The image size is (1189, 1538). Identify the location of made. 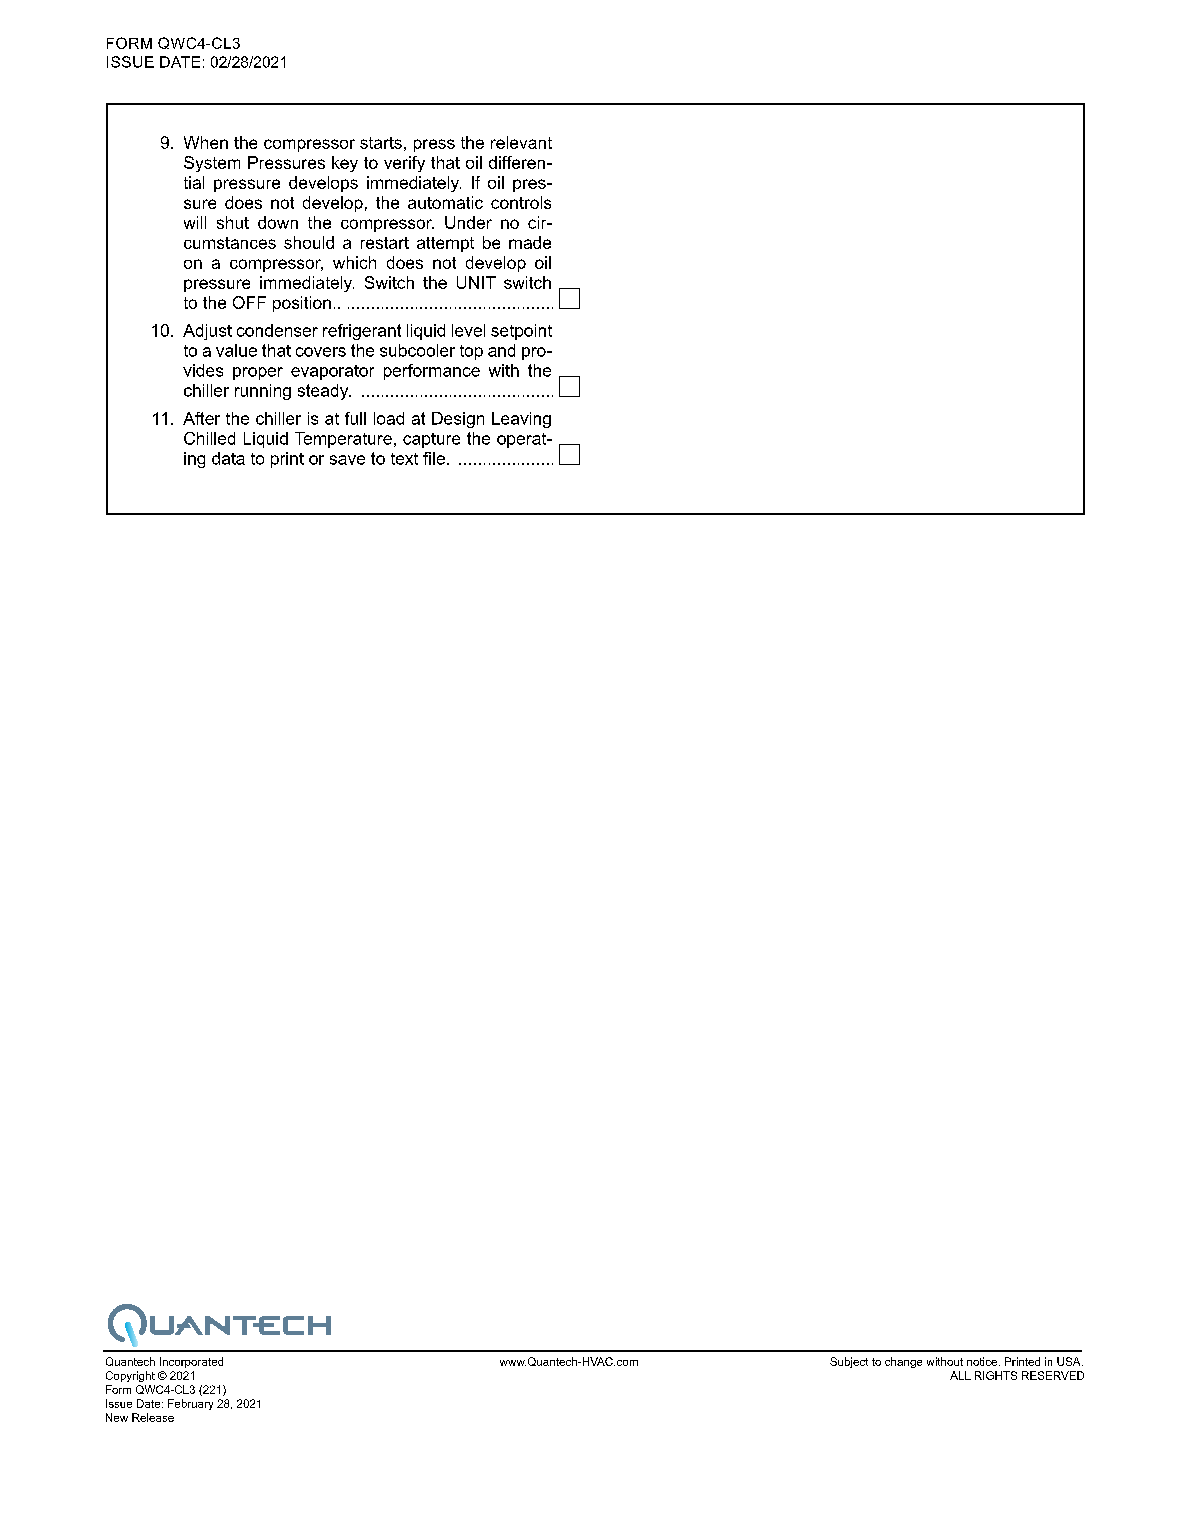
(530, 242).
